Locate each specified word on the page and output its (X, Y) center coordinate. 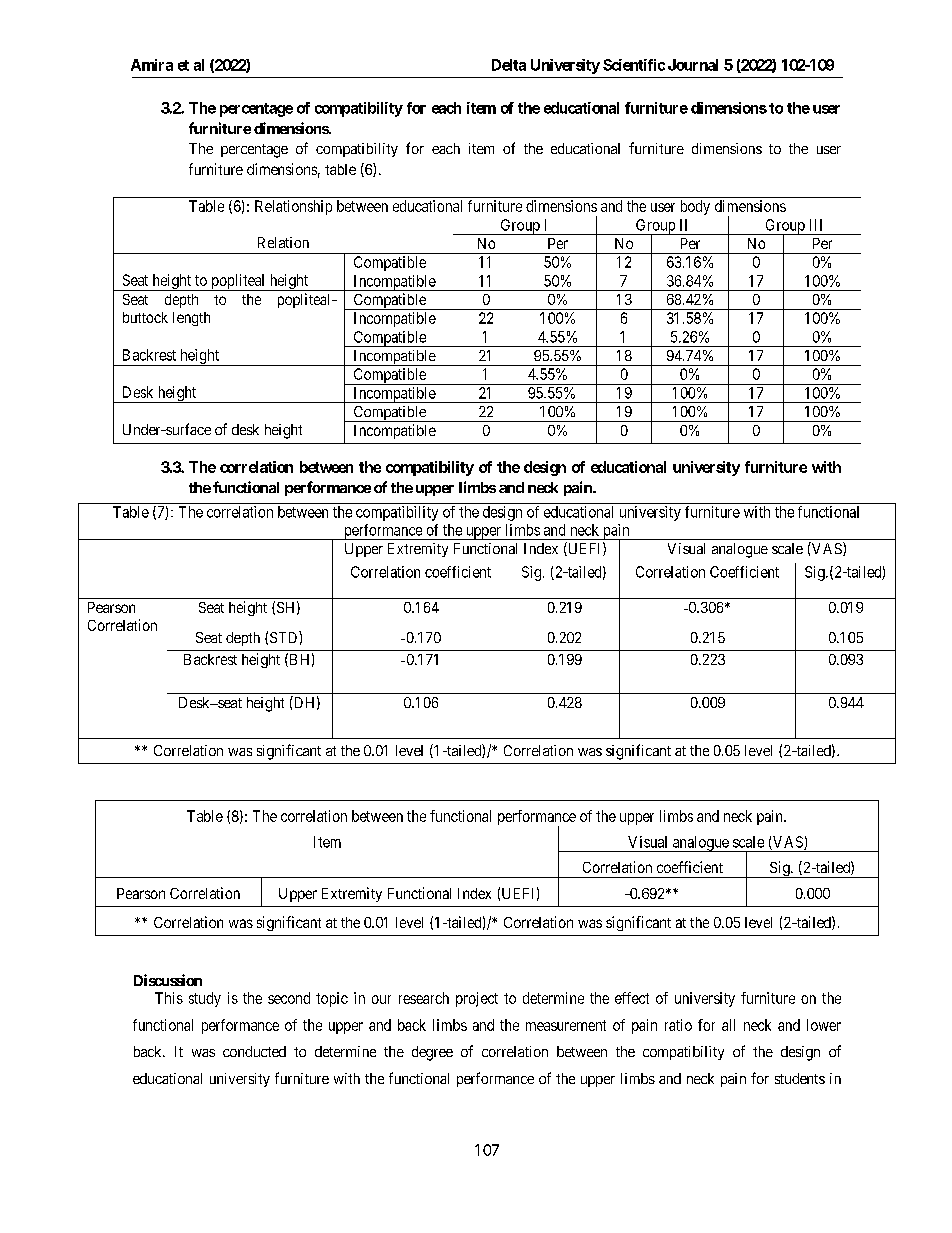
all (728, 1025)
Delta (509, 65)
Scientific (634, 65)
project (477, 999)
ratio (678, 1025)
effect (632, 998)
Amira (152, 65)
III (816, 225)
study (205, 999)
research (424, 998)
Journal (693, 65)
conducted (254, 1051)
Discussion (168, 980)
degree (432, 1053)
